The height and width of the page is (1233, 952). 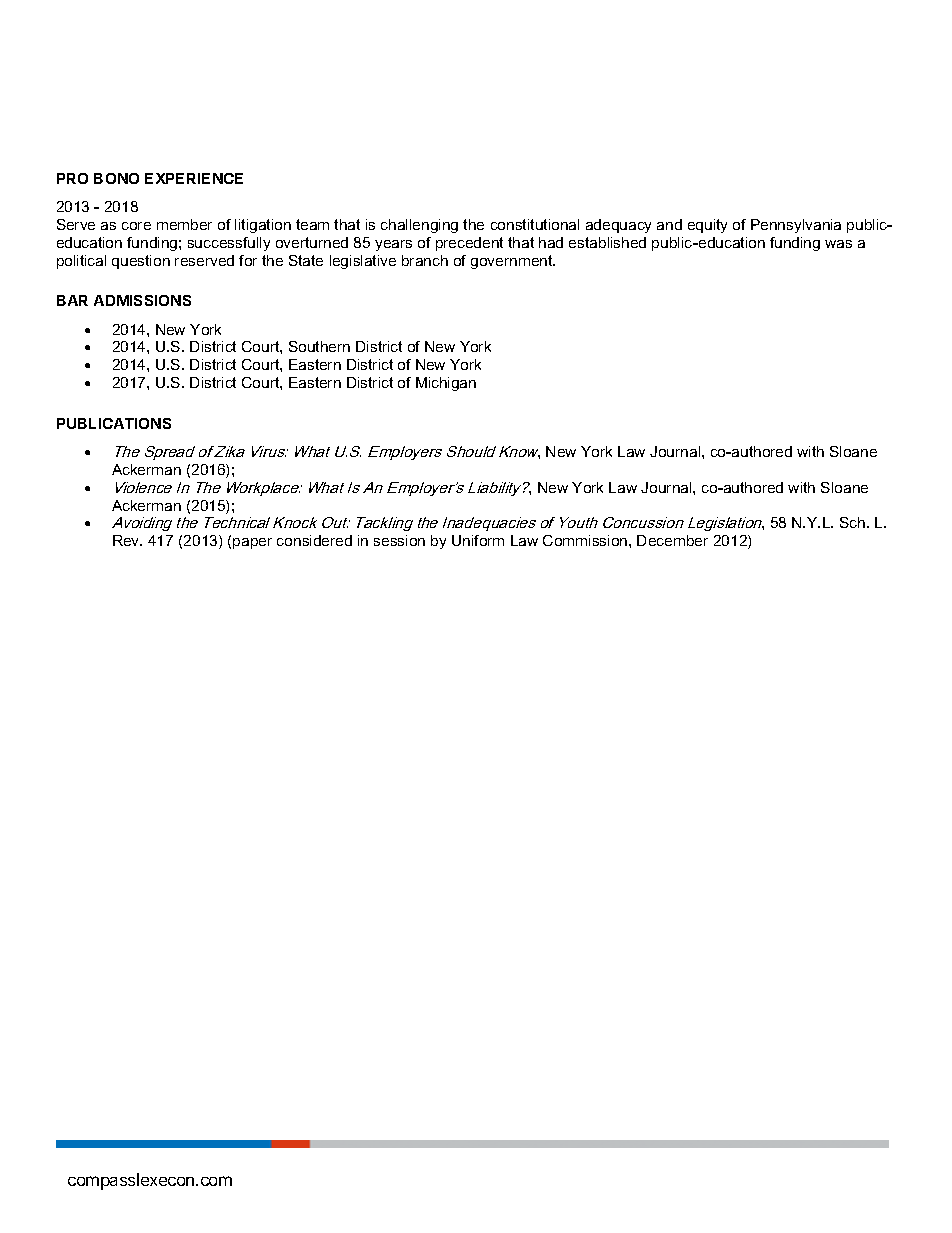 I want to click on Sch, so click(x=854, y=522).
